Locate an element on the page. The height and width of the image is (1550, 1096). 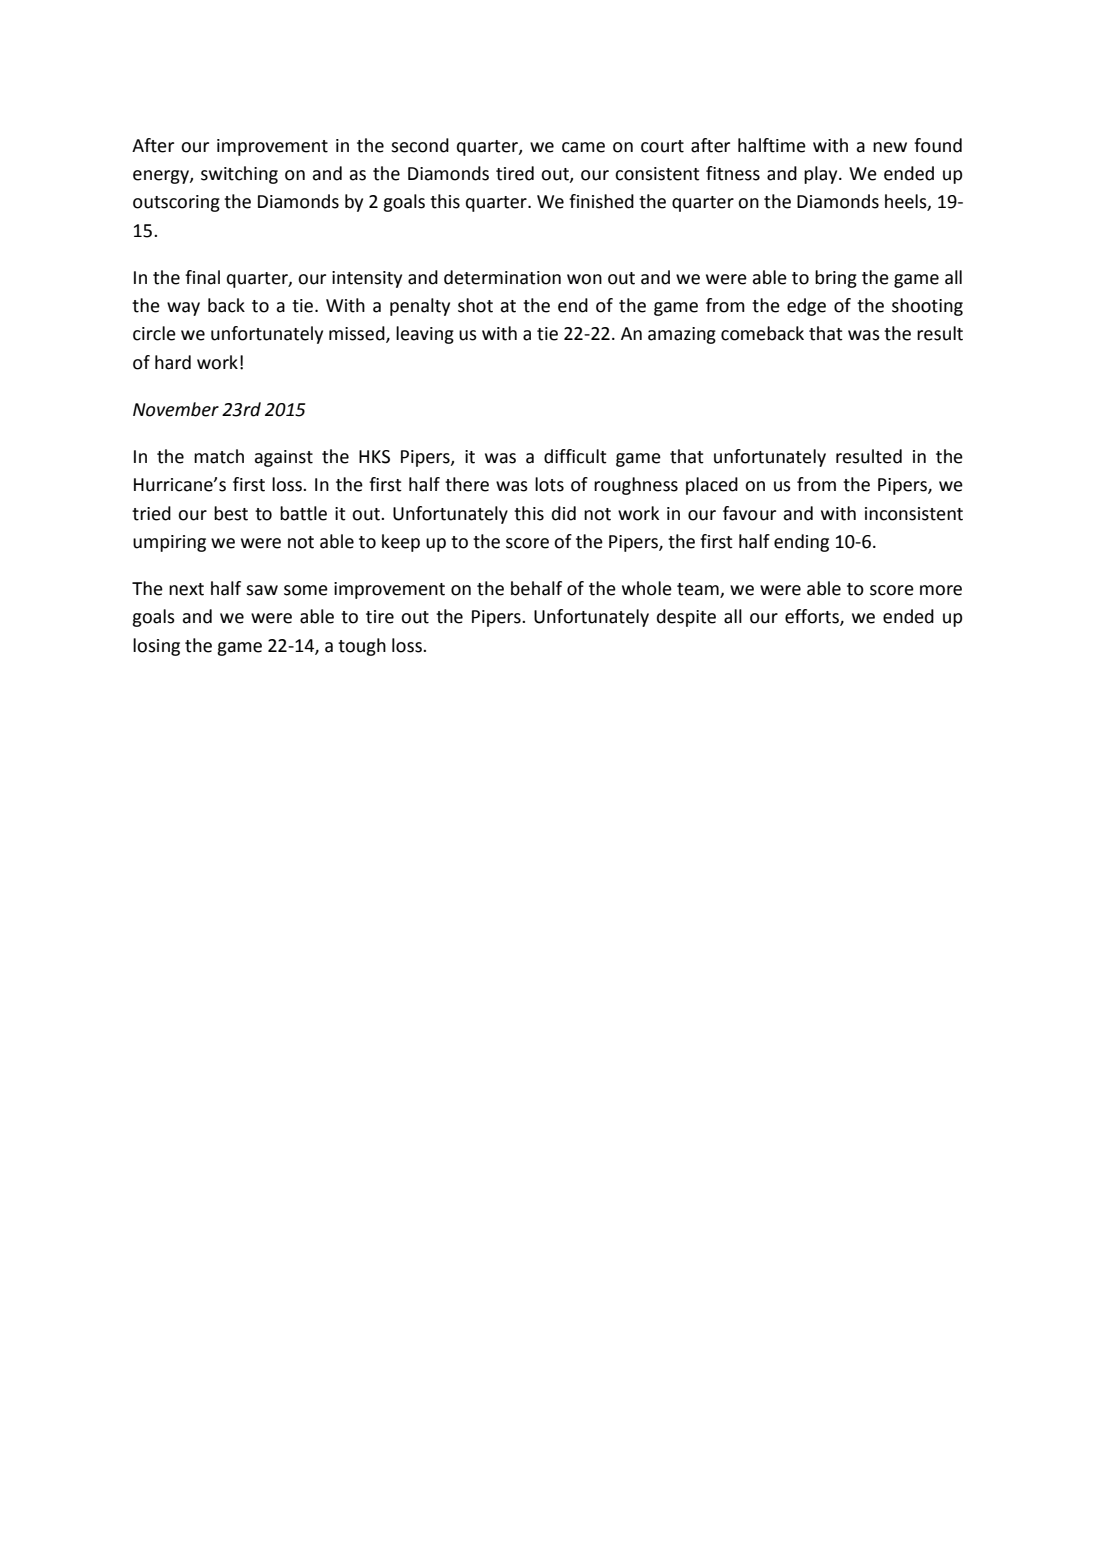
came is located at coordinates (583, 147).
